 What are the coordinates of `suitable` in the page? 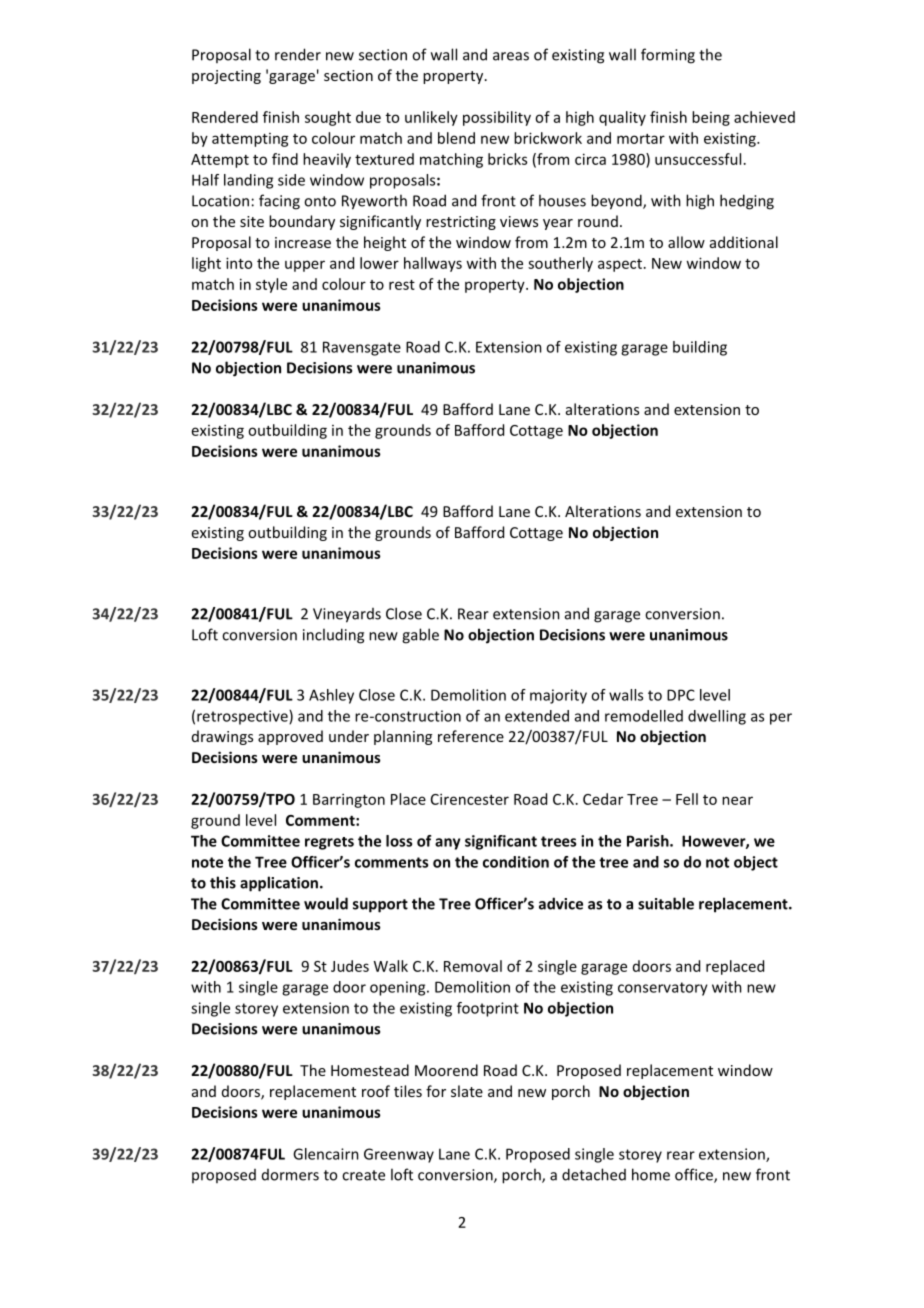 It's located at (666, 903).
